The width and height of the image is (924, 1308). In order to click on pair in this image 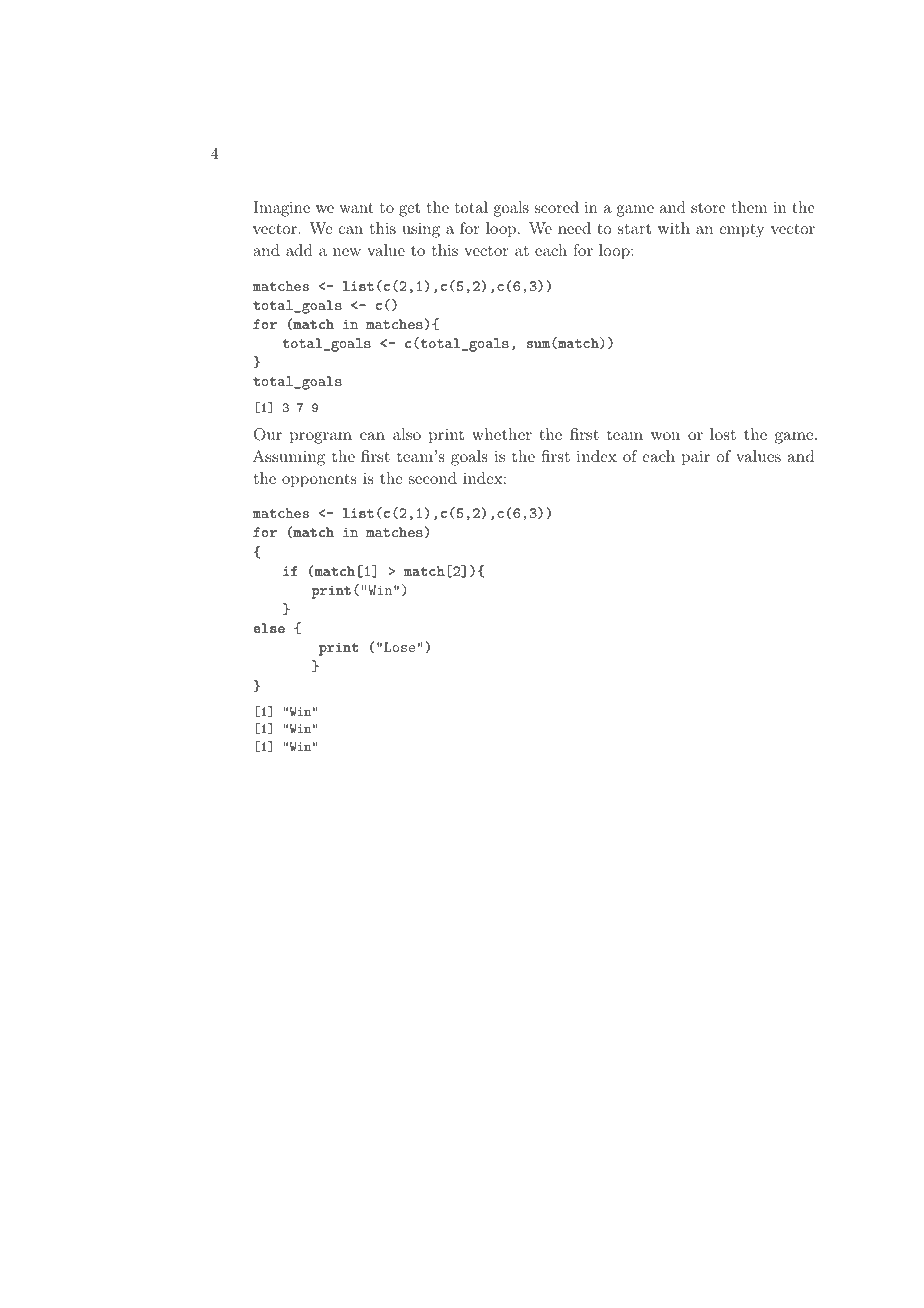, I will do `click(696, 458)`.
